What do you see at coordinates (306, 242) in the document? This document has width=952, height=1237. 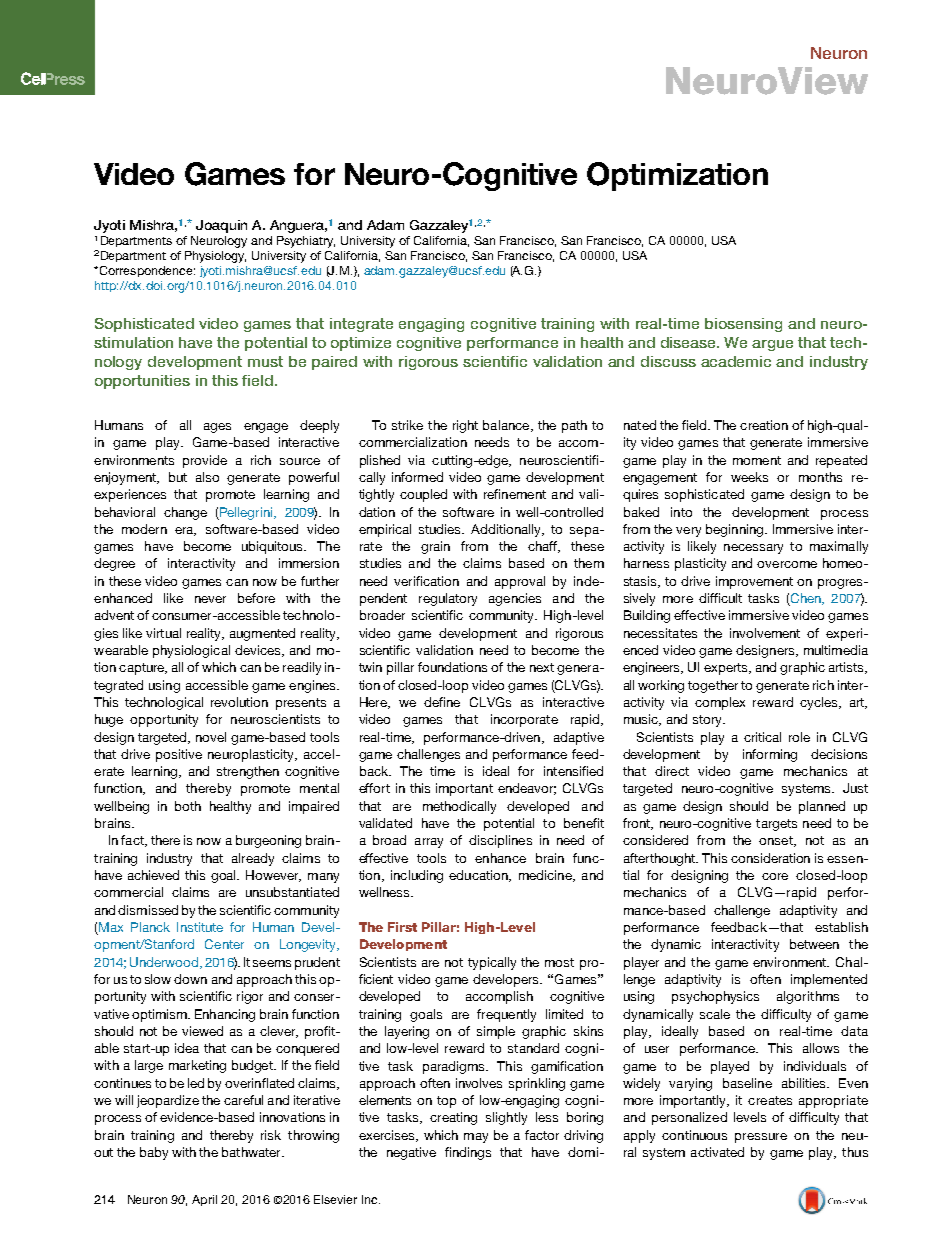 I see `Psychiatry` at bounding box center [306, 242].
